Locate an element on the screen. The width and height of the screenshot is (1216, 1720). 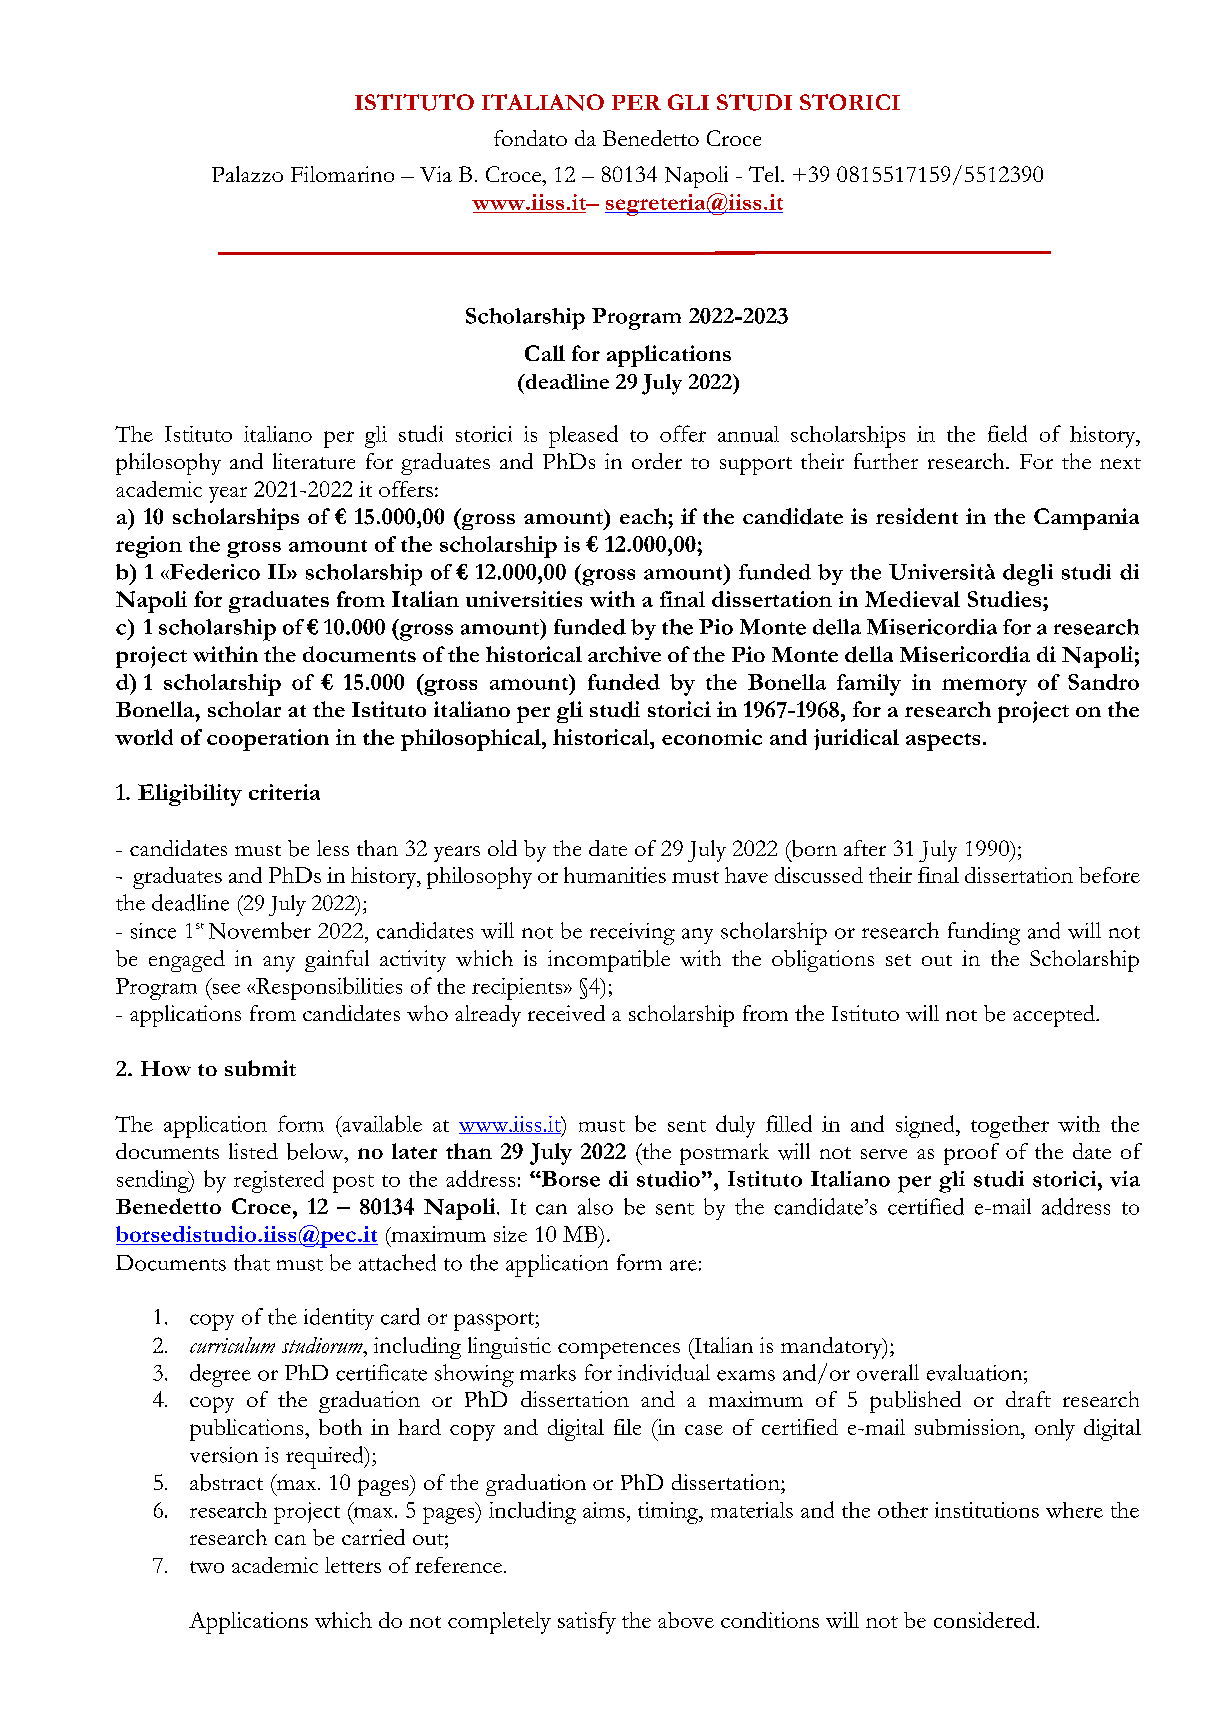
less is located at coordinates (333, 848).
